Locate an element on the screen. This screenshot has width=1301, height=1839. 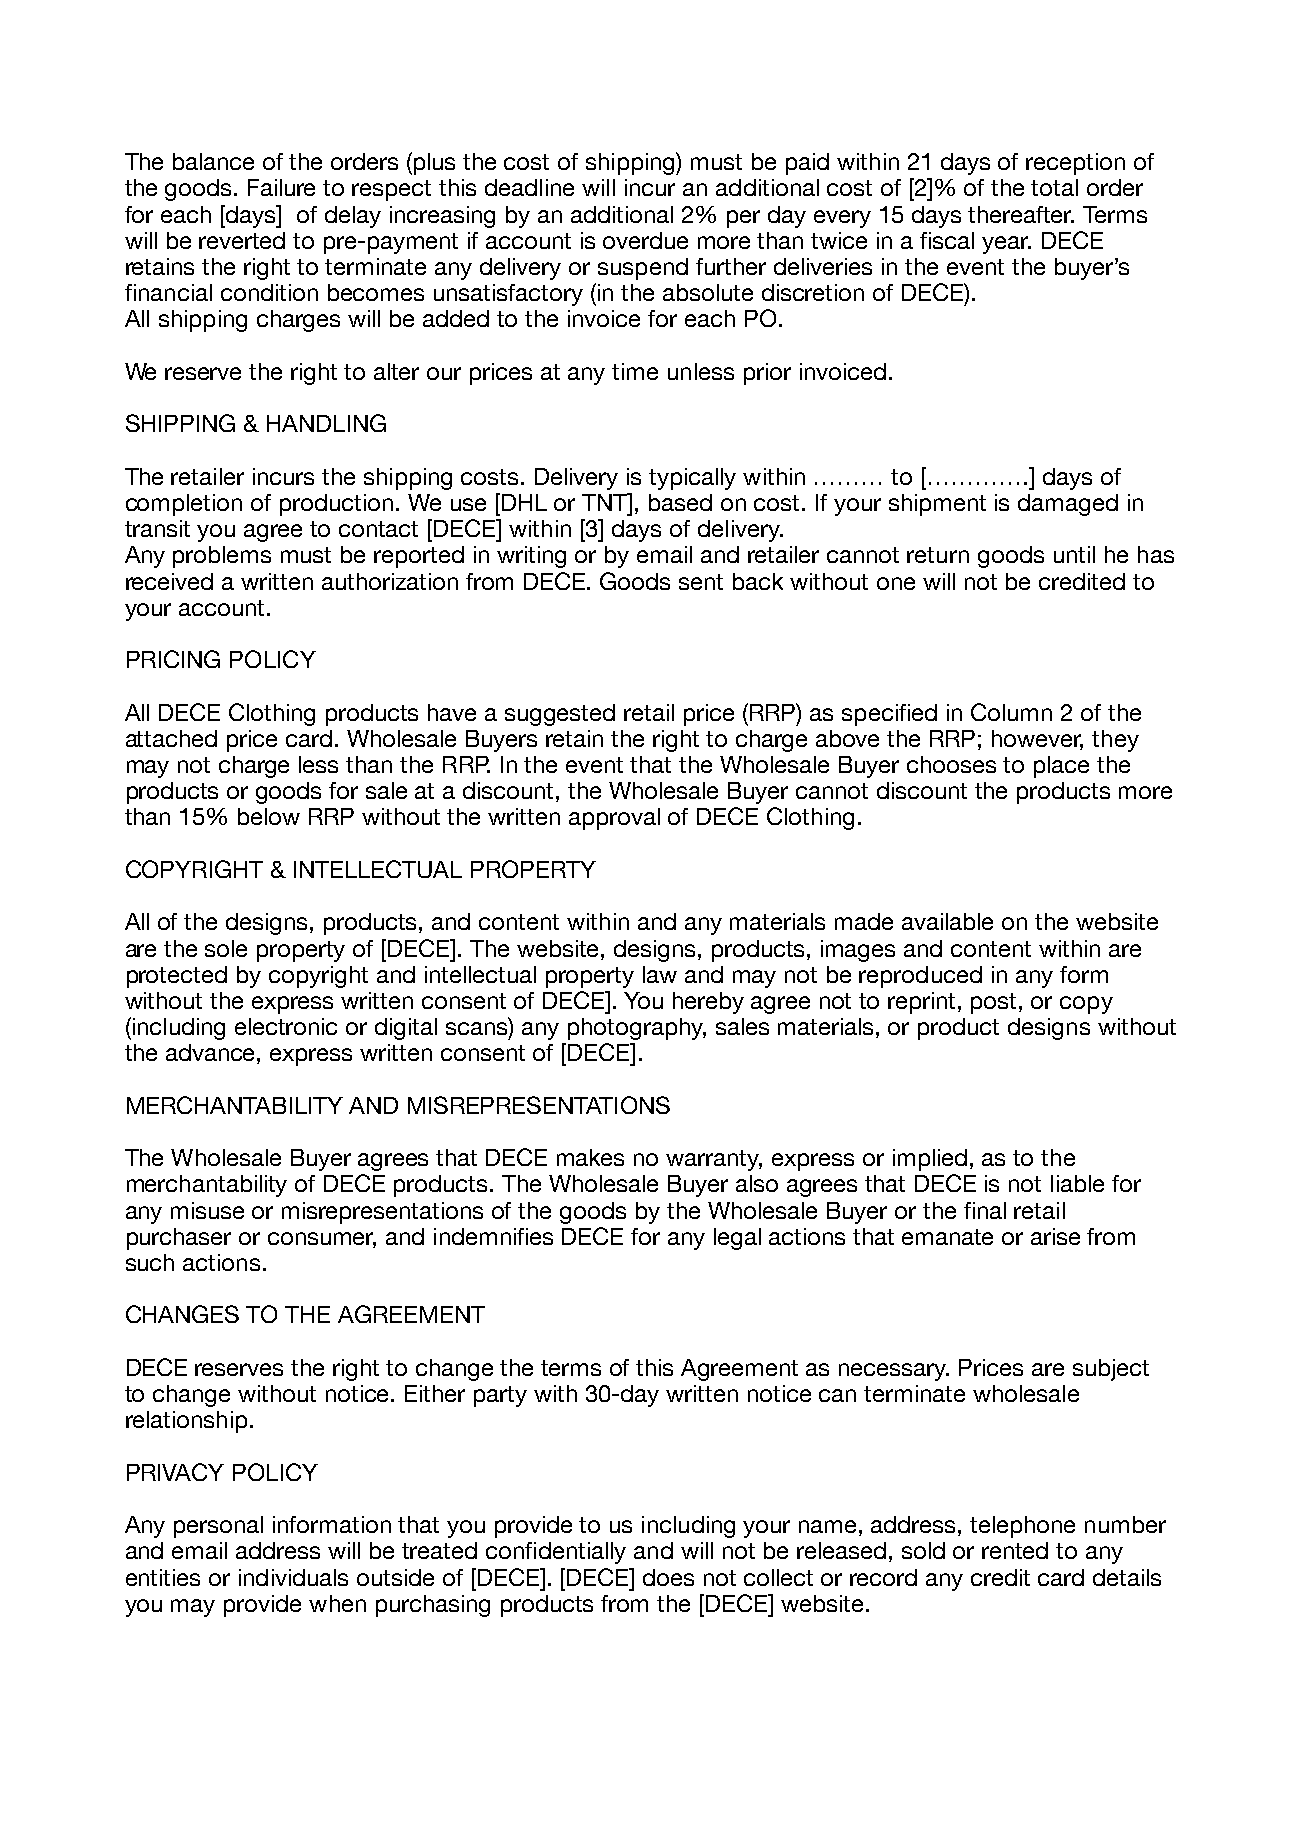
overdue is located at coordinates (645, 240).
